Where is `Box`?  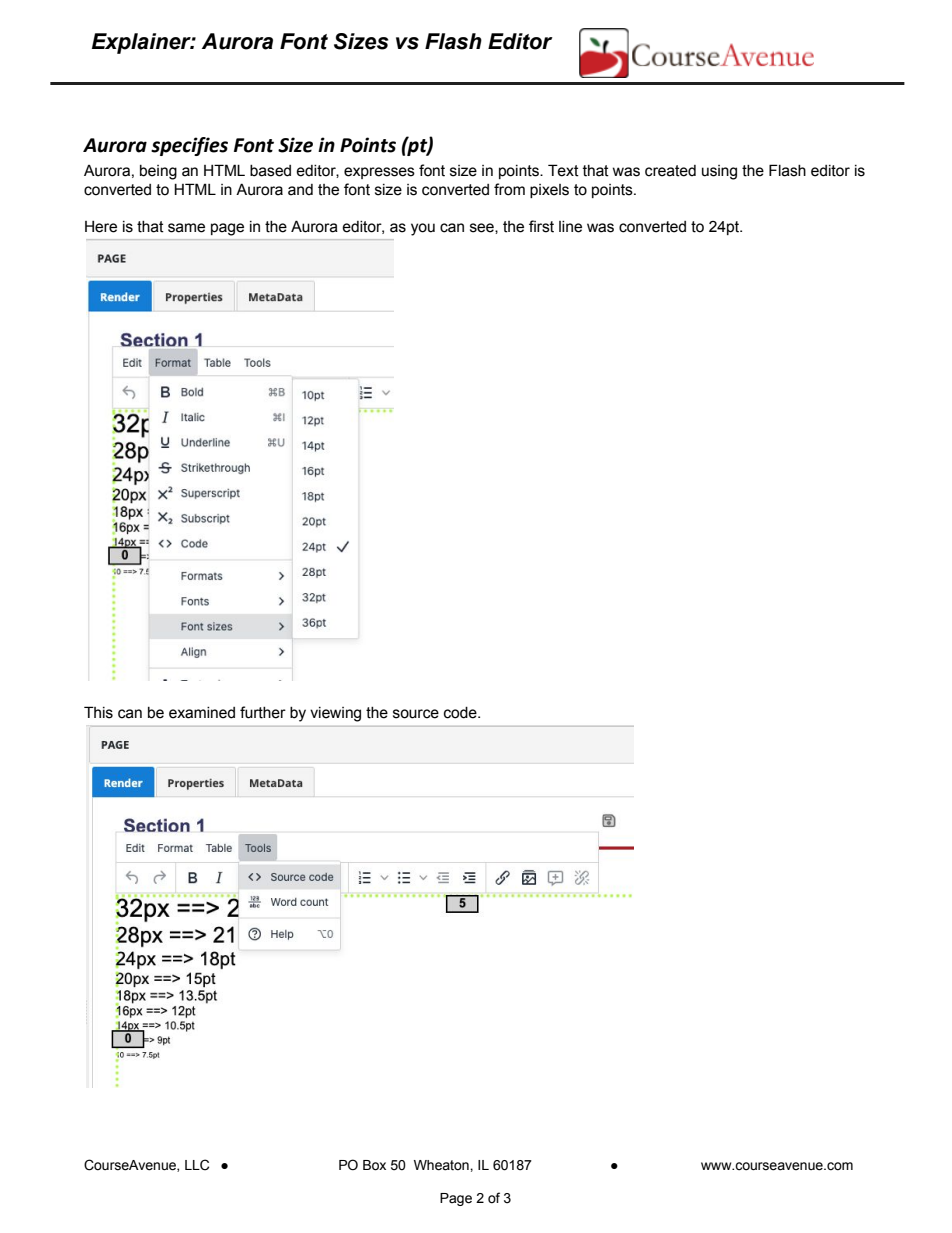
Box is located at coordinates (374, 1165).
